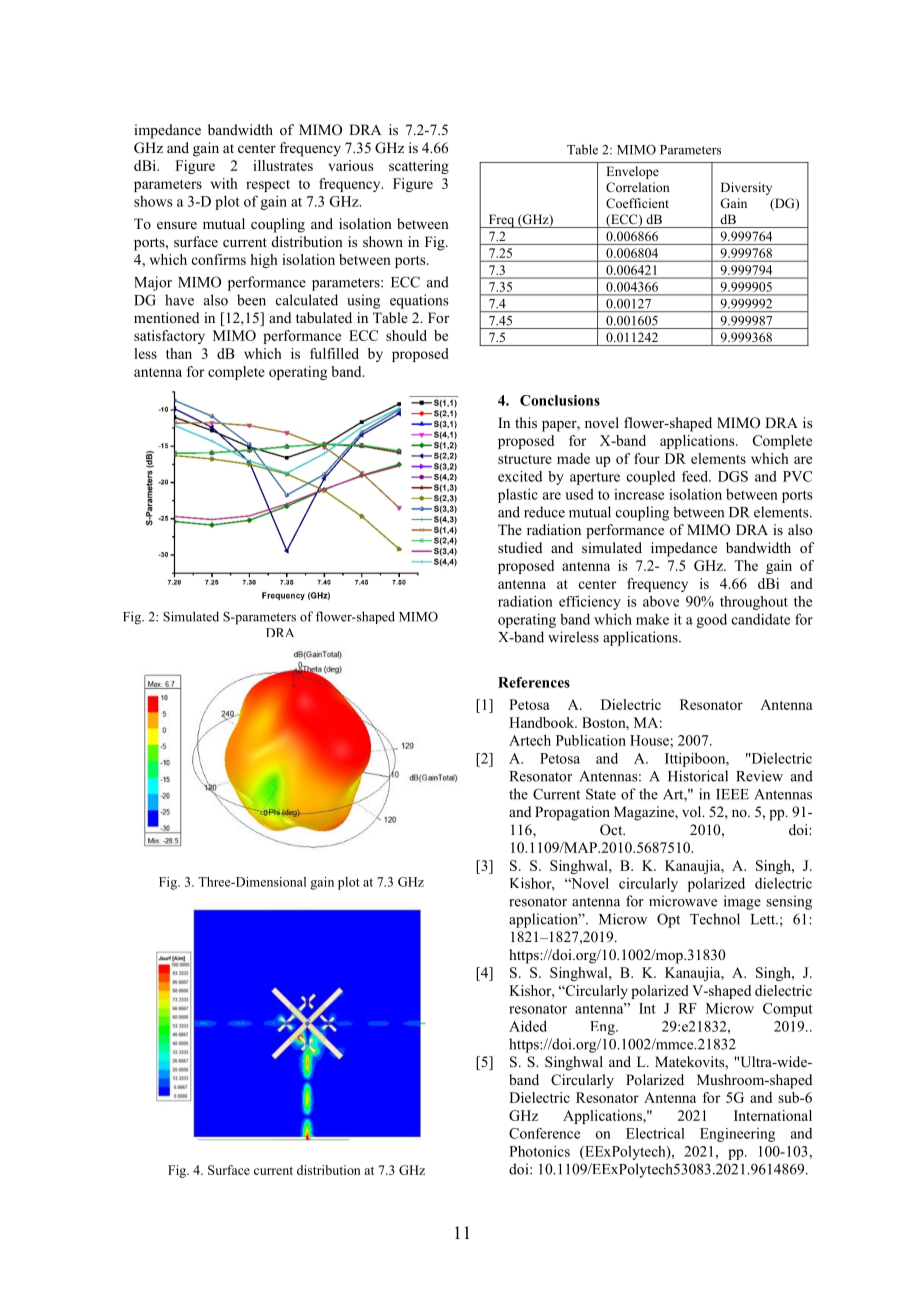 The width and height of the screenshot is (924, 1308). Describe the element at coordinates (528, 1026) in the screenshot. I see `Aided` at that location.
